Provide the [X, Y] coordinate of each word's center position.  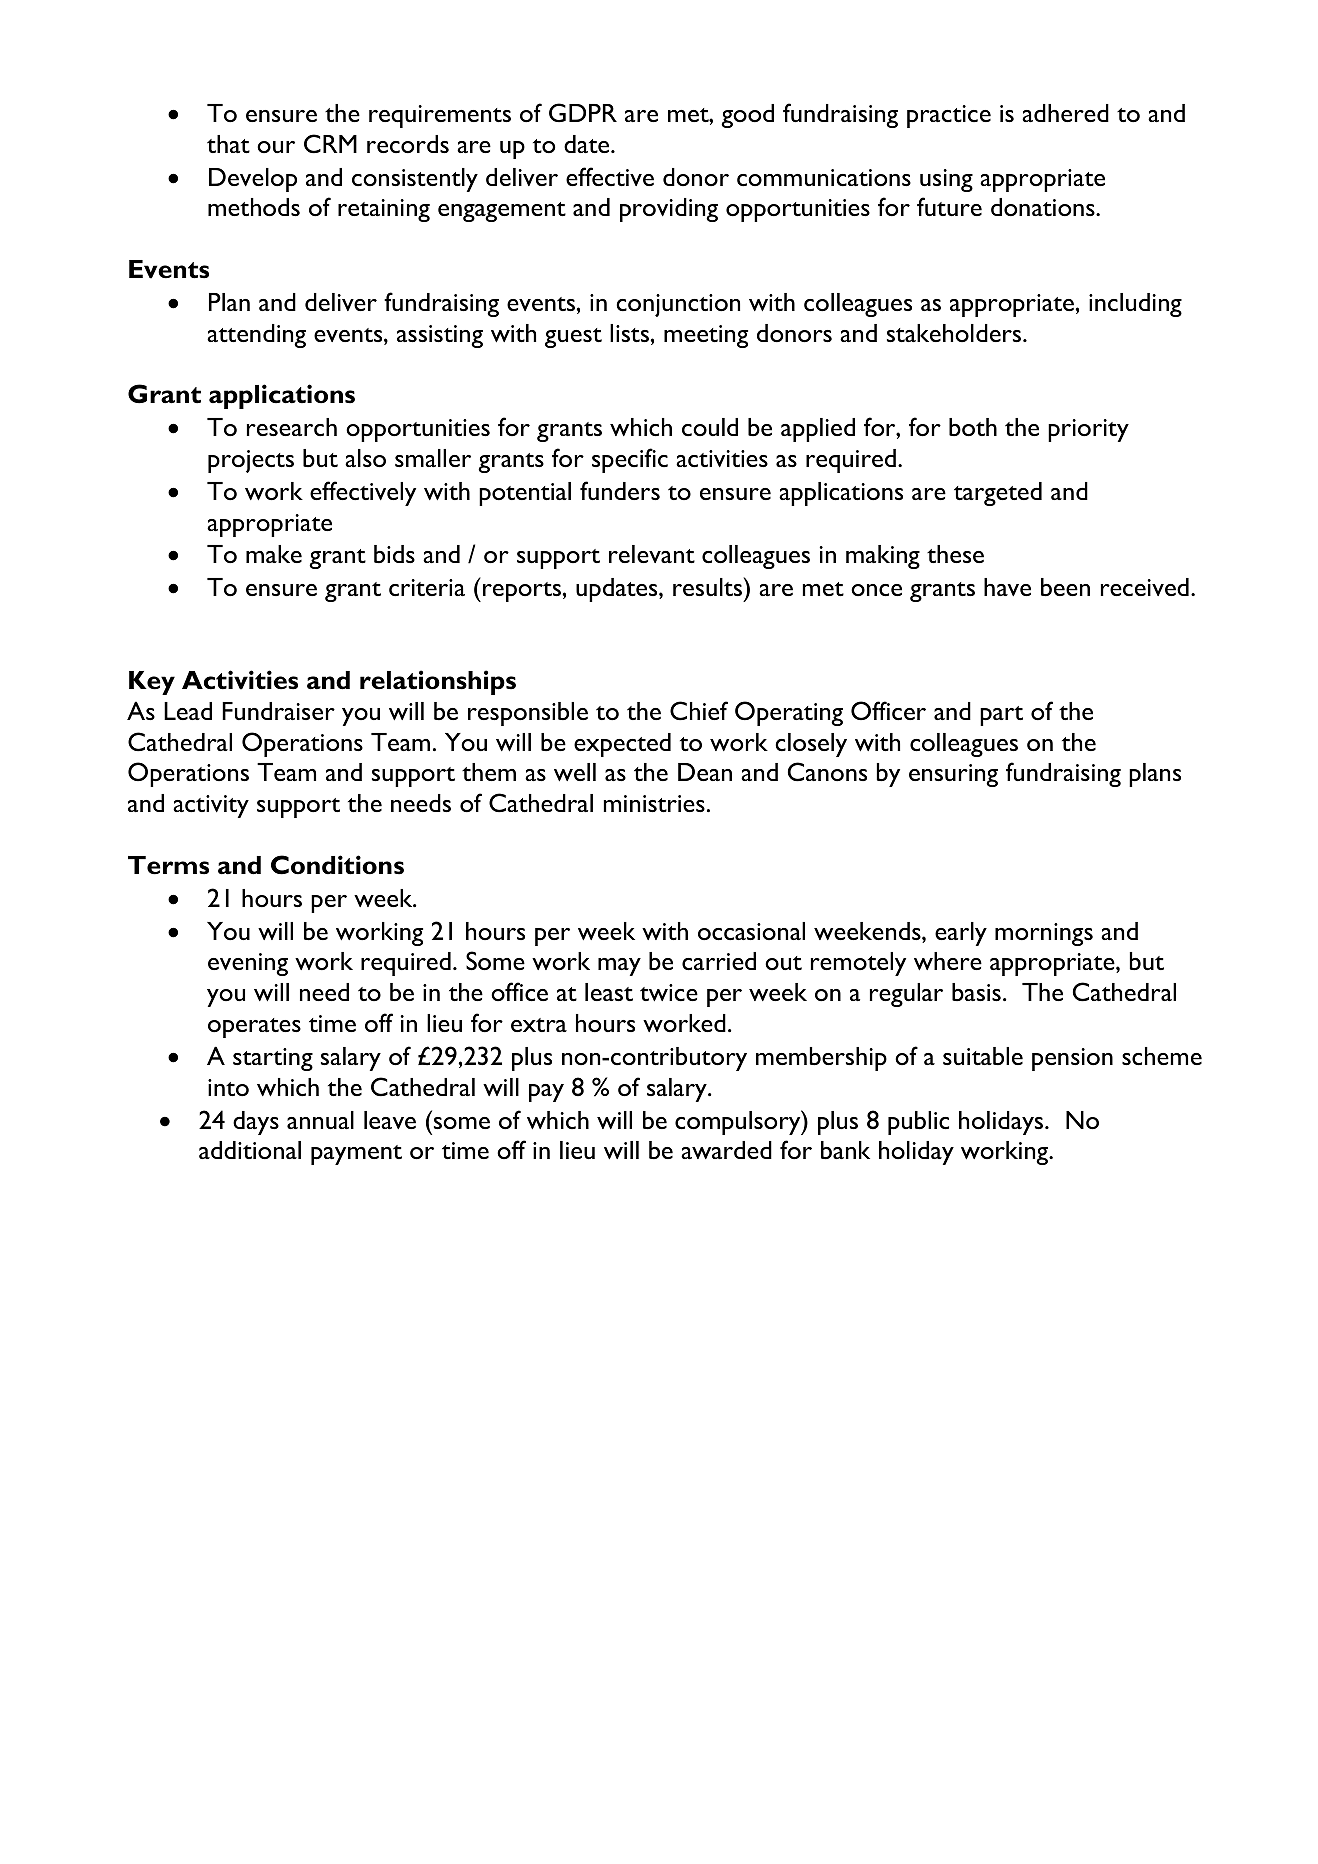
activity [211, 806]
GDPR [583, 113]
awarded [726, 1150]
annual [320, 1120]
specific [630, 460]
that [228, 144]
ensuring [953, 775]
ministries [654, 803]
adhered [1065, 113]
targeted [998, 494]
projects [251, 461]
